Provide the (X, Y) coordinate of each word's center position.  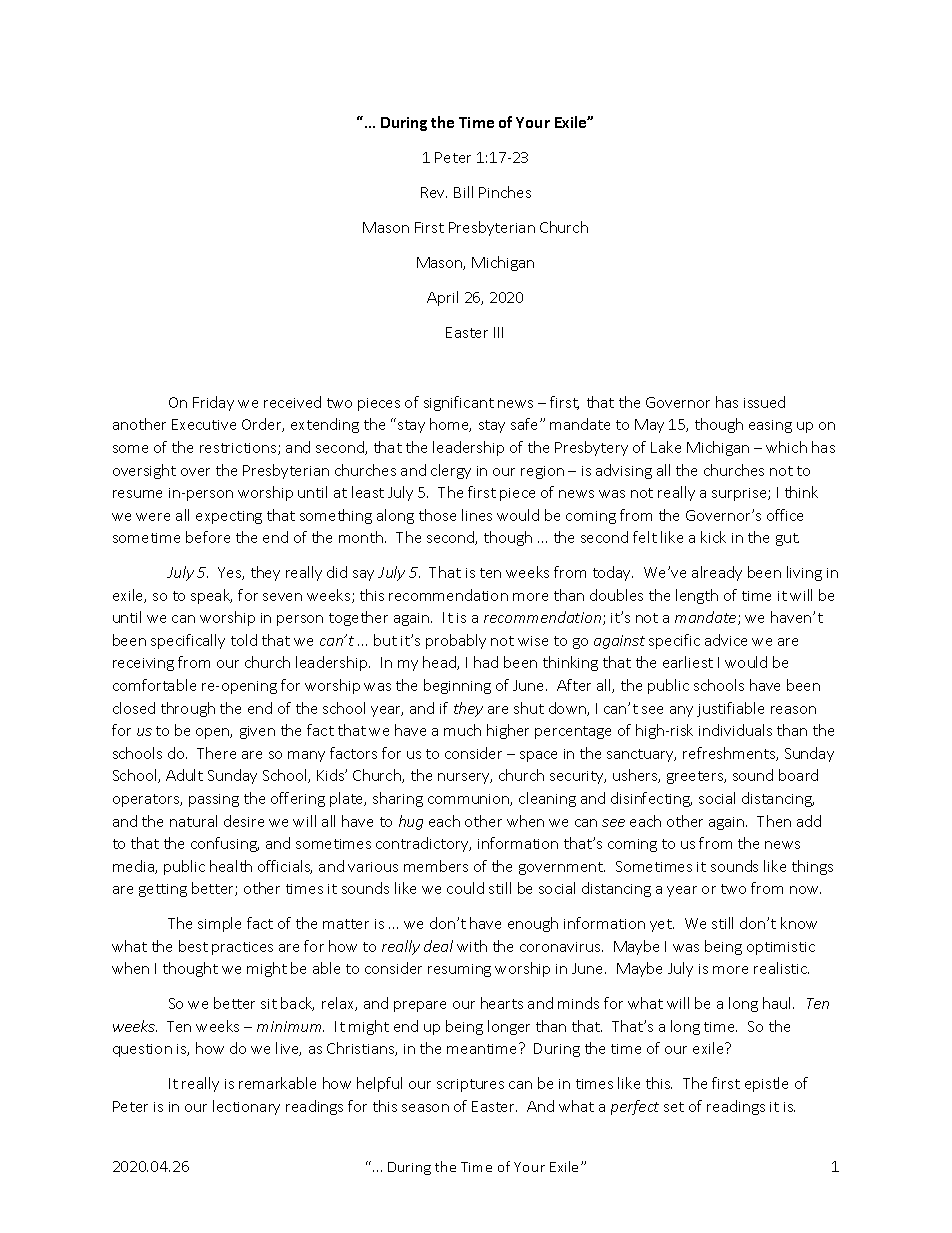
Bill (463, 192)
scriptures (470, 1085)
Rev (434, 192)
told (244, 640)
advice (726, 640)
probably (456, 641)
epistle (766, 1084)
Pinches (505, 192)
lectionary (246, 1107)
